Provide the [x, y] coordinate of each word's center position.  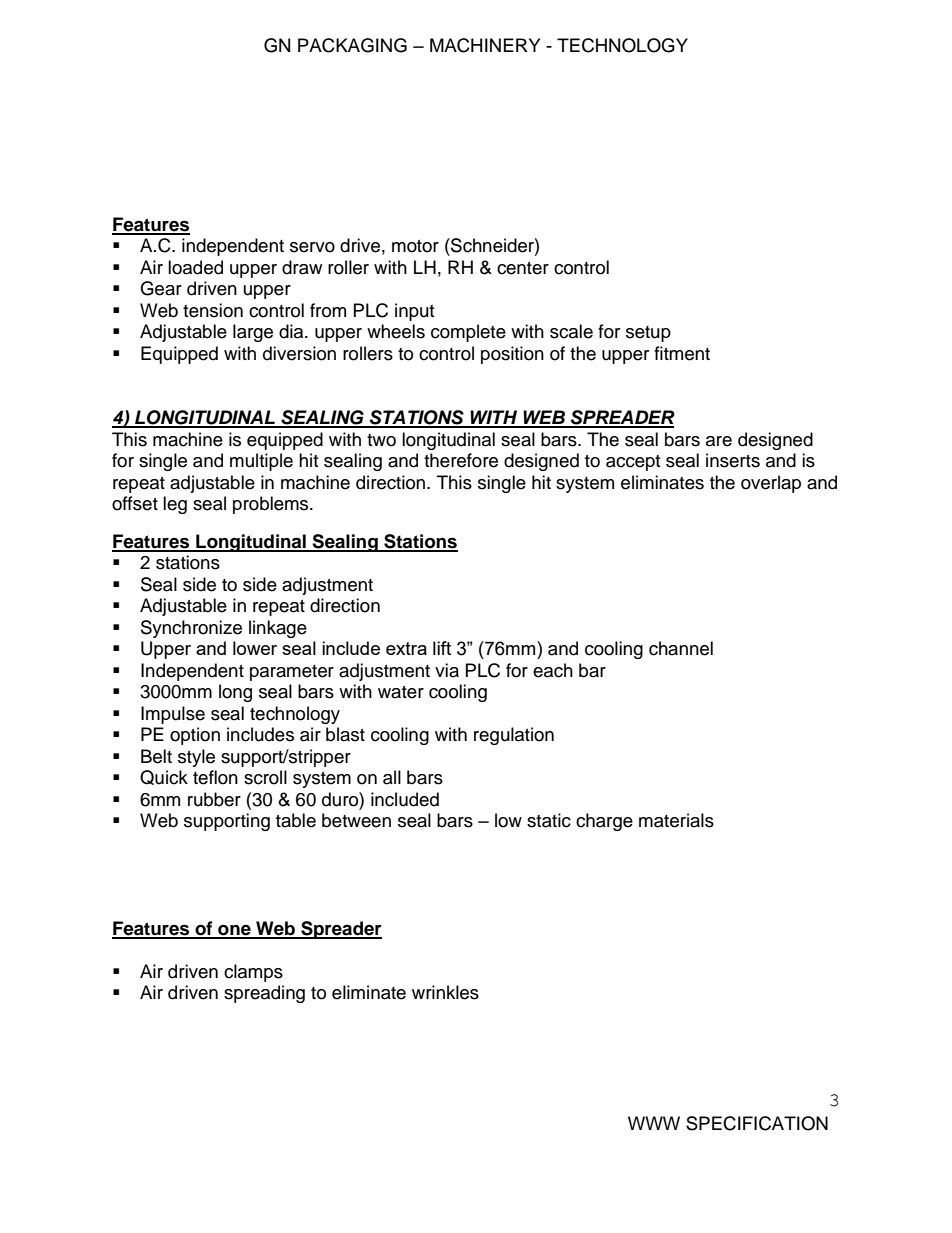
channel [681, 648]
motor [415, 246]
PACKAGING [352, 45]
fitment [682, 353]
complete [468, 333]
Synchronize [191, 629]
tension [213, 310]
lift [442, 648]
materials [676, 820]
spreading [264, 994]
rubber [214, 799]
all [392, 777]
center [523, 268]
